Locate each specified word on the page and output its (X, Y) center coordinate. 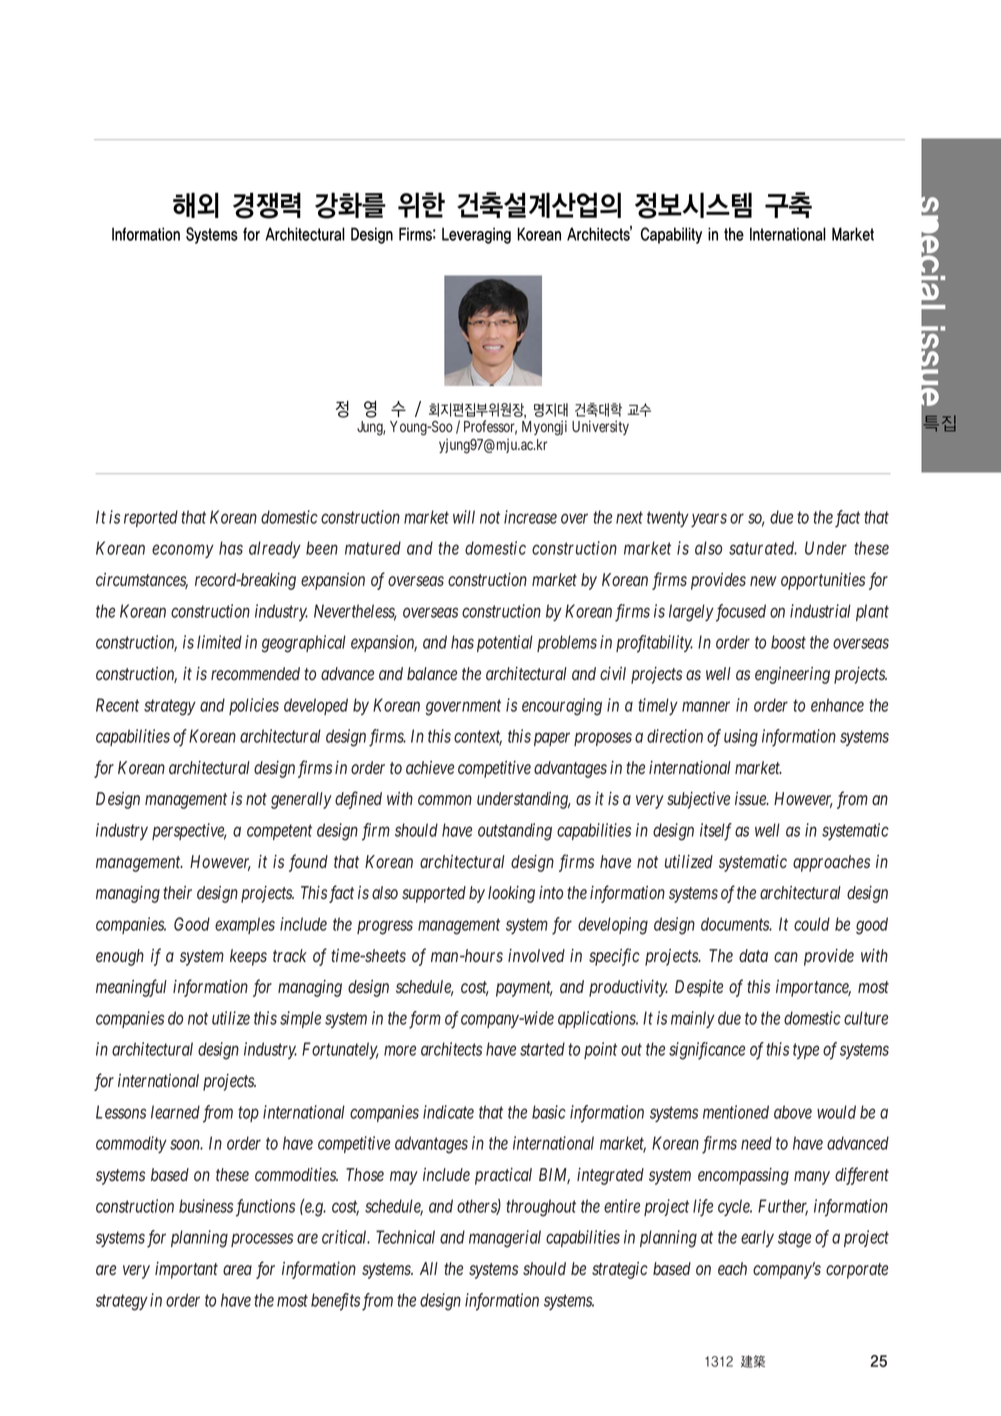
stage (794, 1240)
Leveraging (476, 235)
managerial (505, 1239)
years (709, 520)
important (186, 1270)
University (600, 427)
